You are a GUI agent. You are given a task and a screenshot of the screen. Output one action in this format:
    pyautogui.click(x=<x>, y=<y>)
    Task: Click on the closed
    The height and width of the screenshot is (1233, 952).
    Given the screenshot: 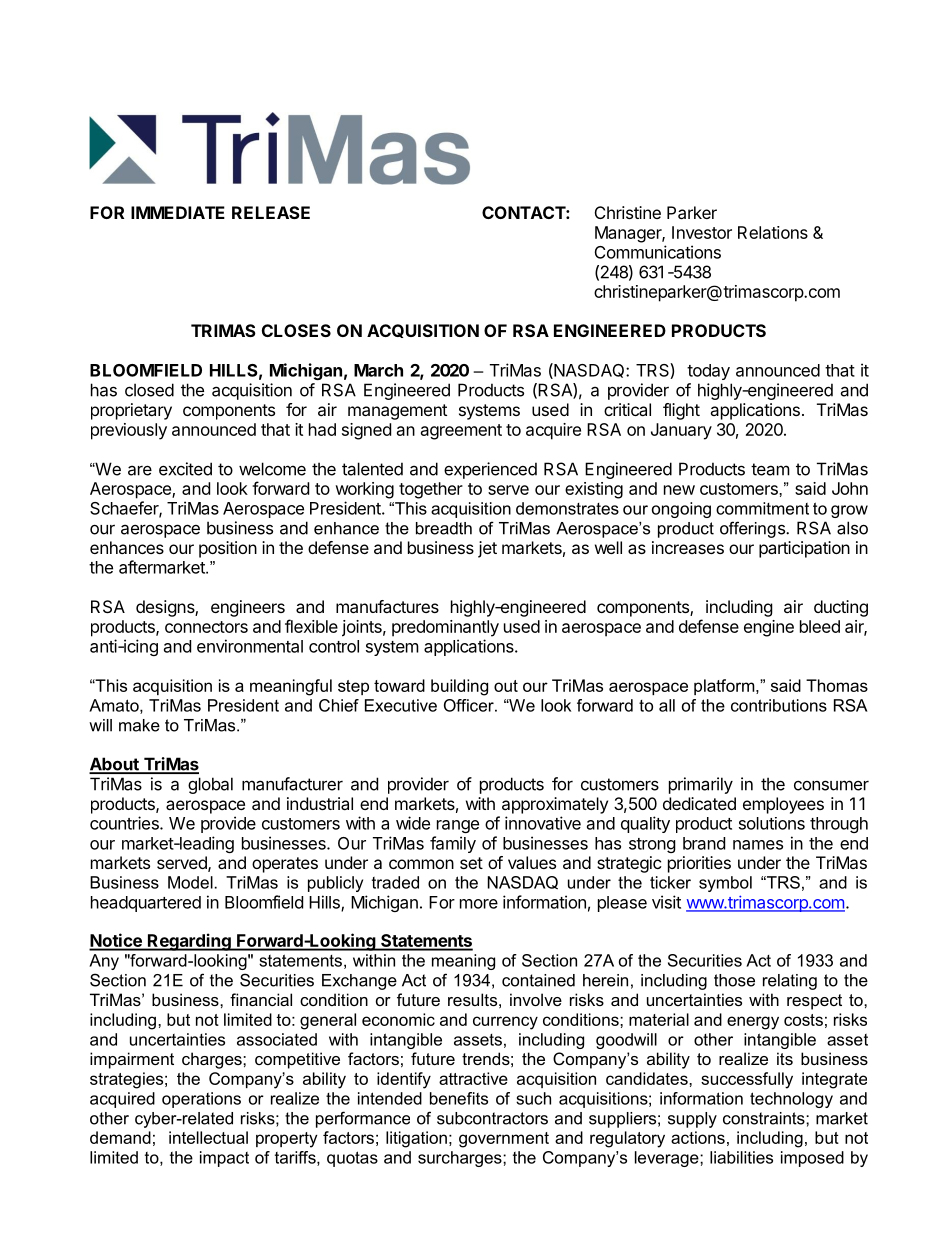 What is the action you would take?
    pyautogui.click(x=149, y=390)
